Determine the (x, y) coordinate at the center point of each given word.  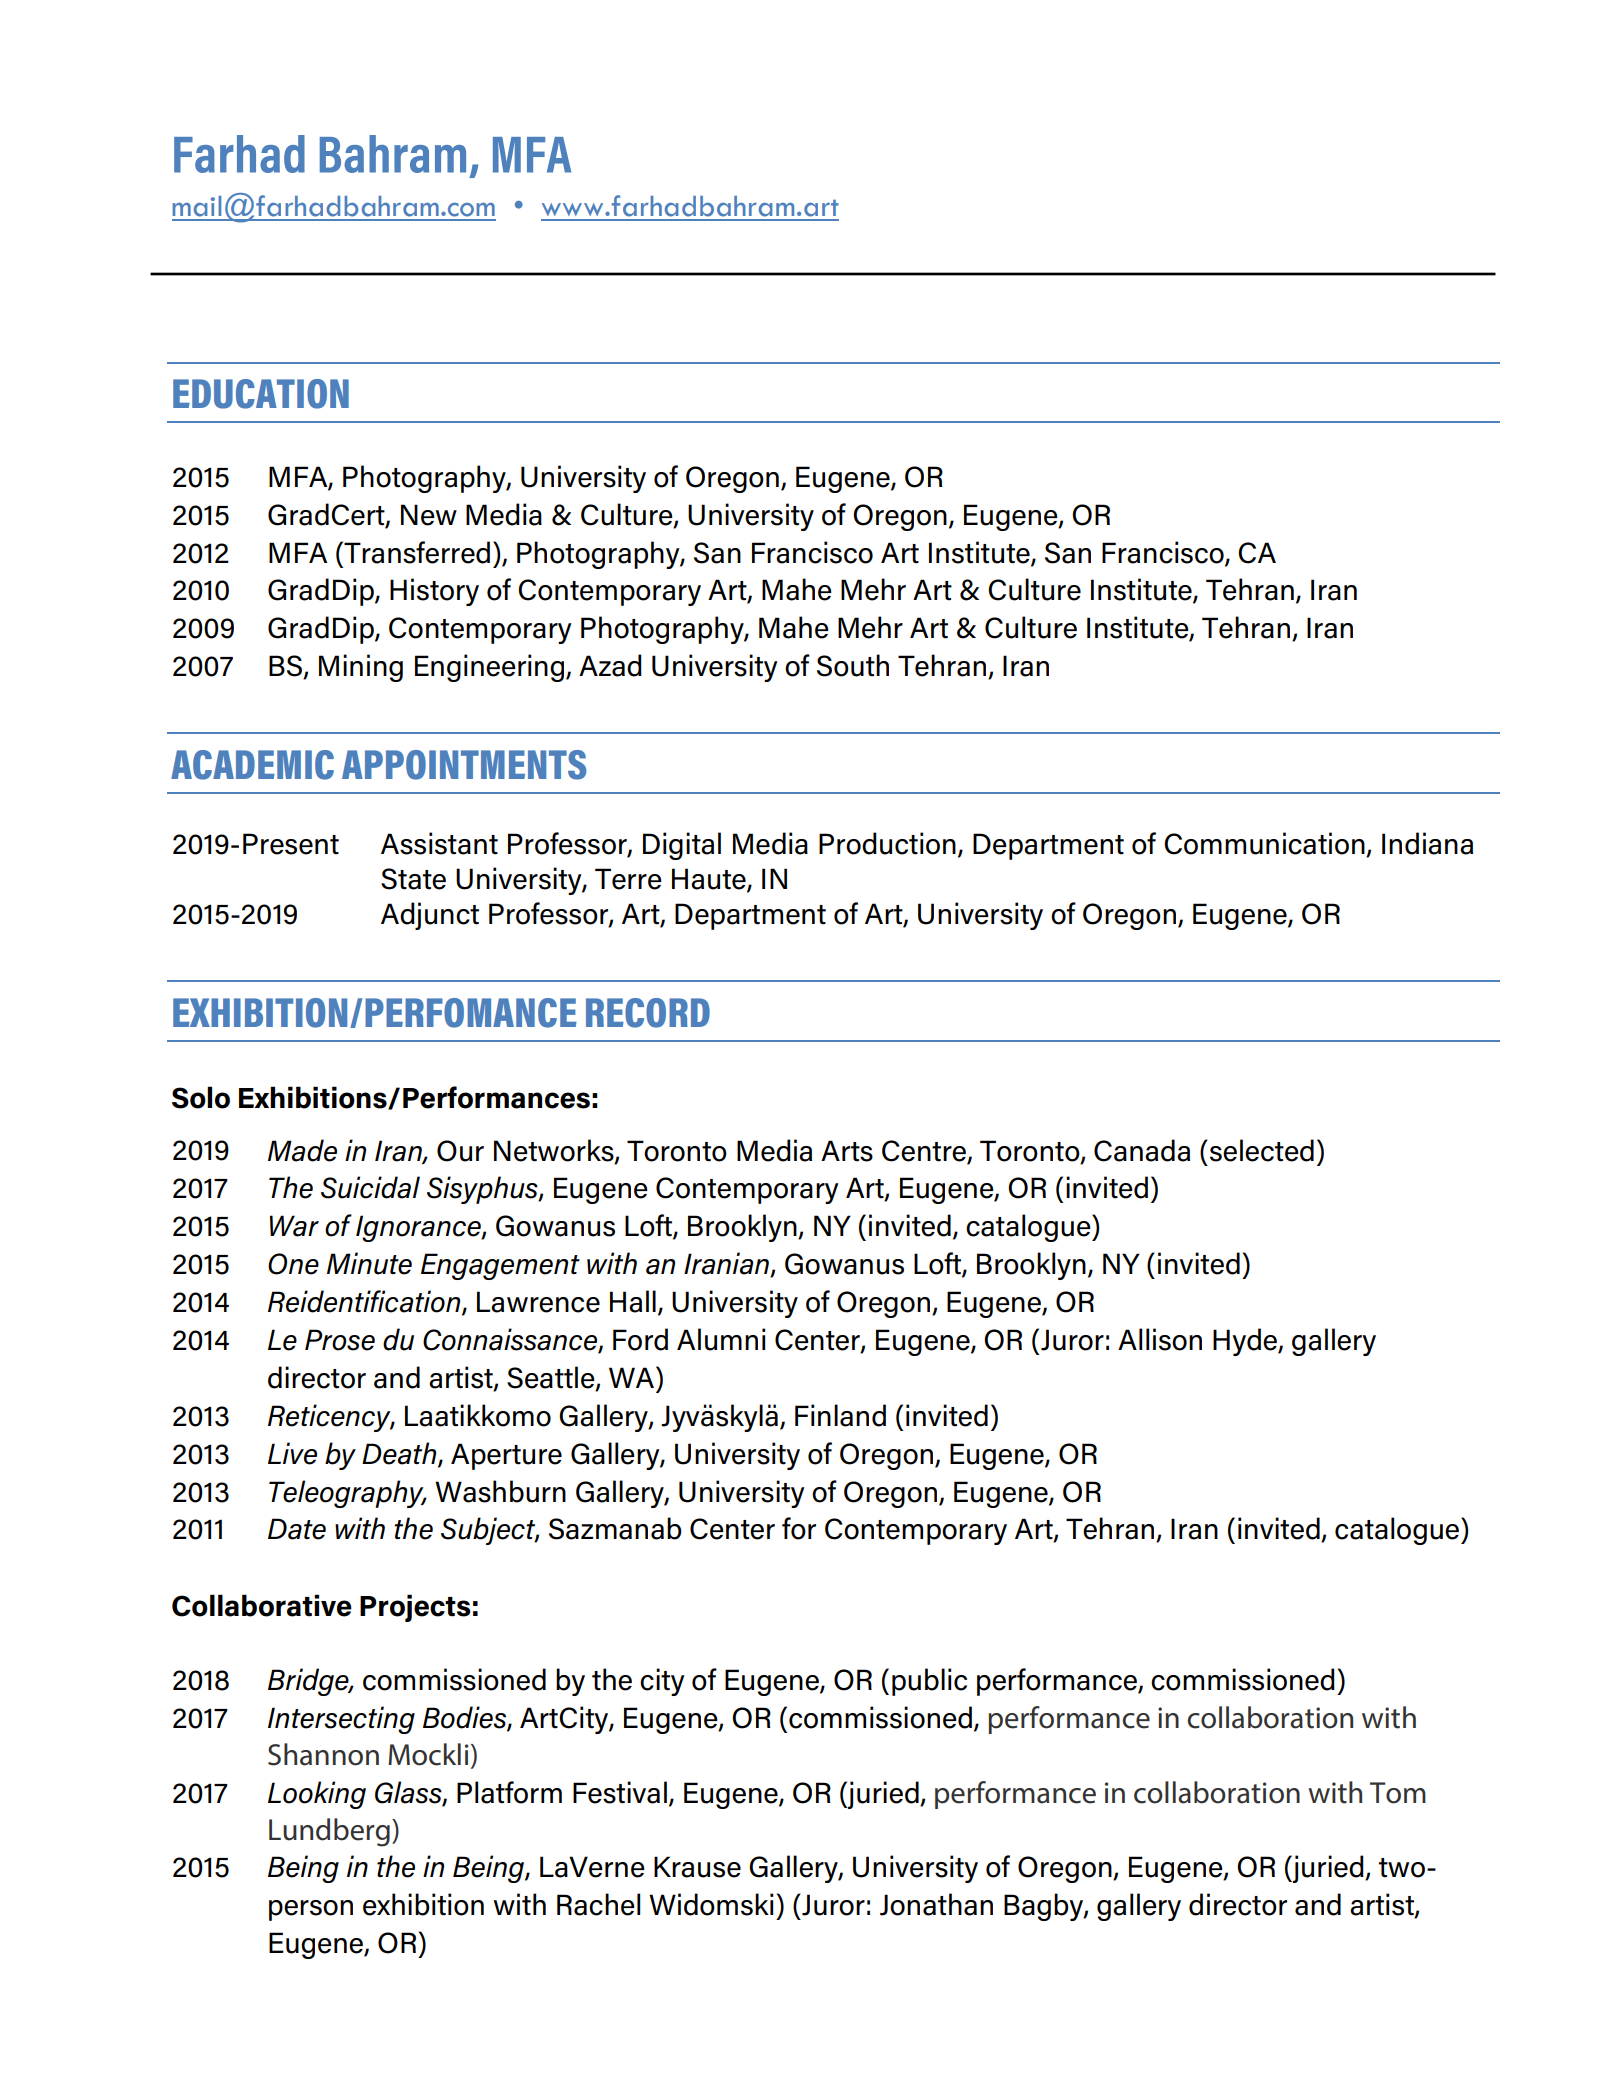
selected (1262, 1150)
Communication (1264, 843)
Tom (1398, 1793)
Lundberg (329, 1832)
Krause (697, 1867)
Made (302, 1150)
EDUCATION (261, 394)
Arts (847, 1151)
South (853, 665)
